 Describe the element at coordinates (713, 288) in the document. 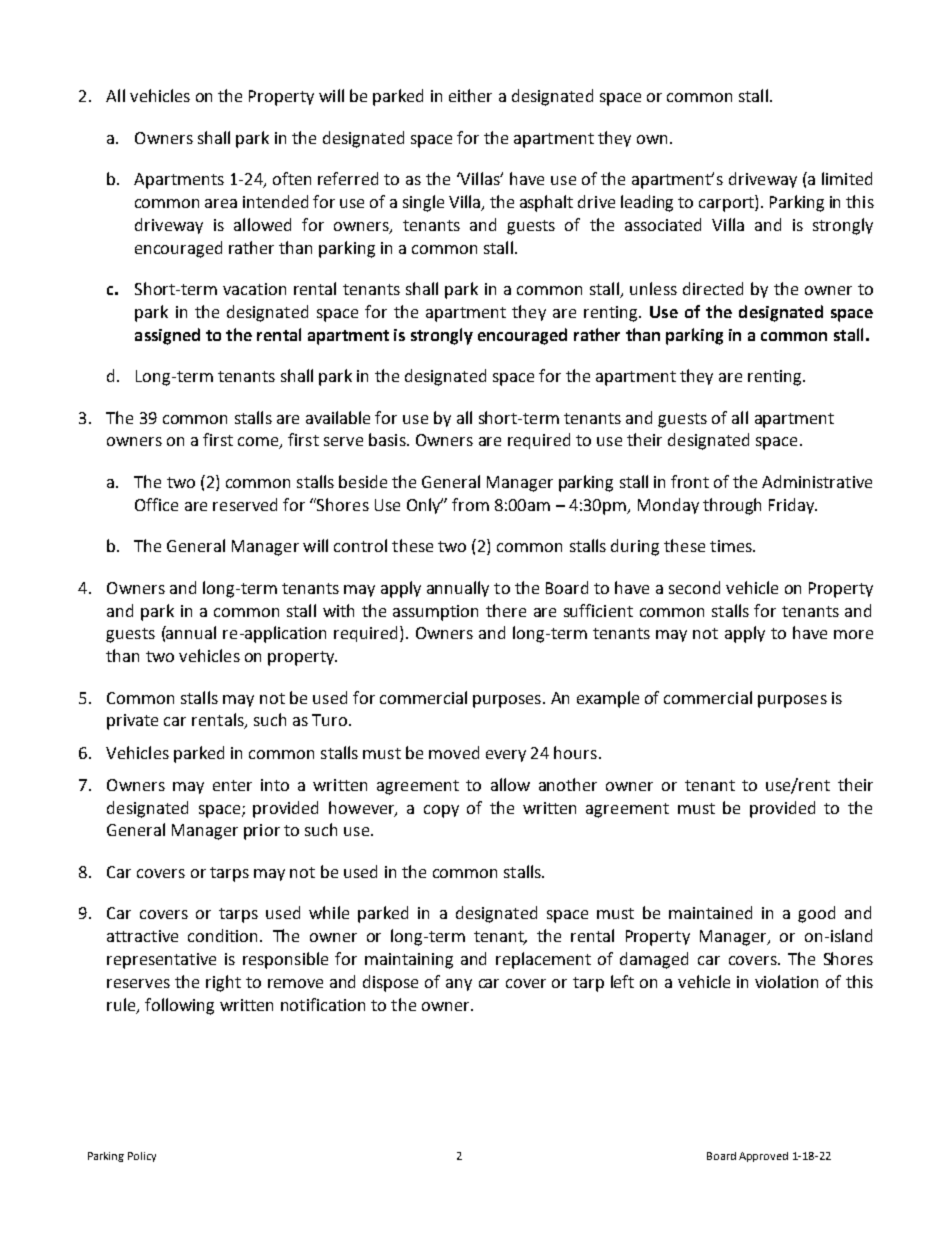

I see `directed` at that location.
